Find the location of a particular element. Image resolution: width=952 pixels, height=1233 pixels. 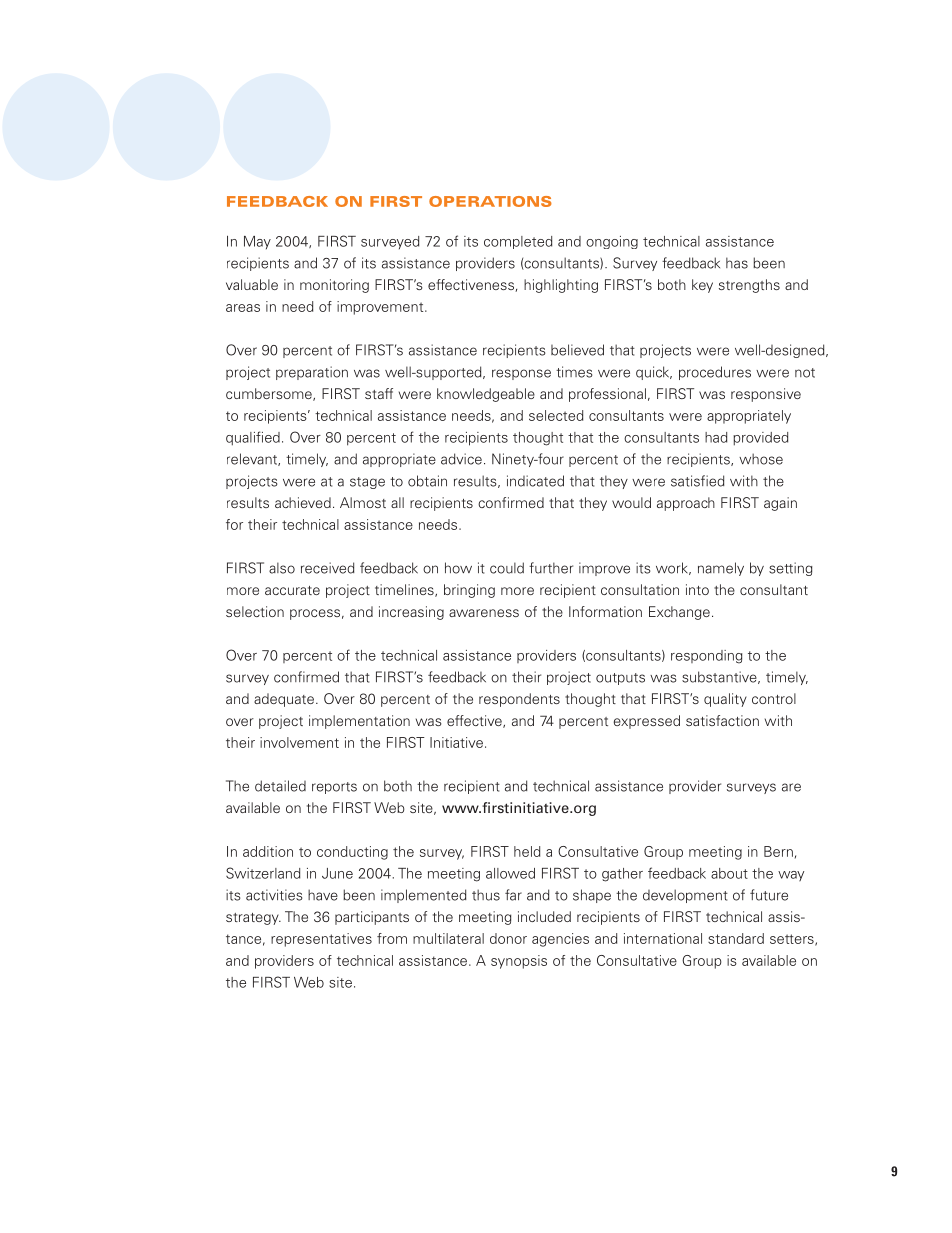

namely is located at coordinates (721, 569).
